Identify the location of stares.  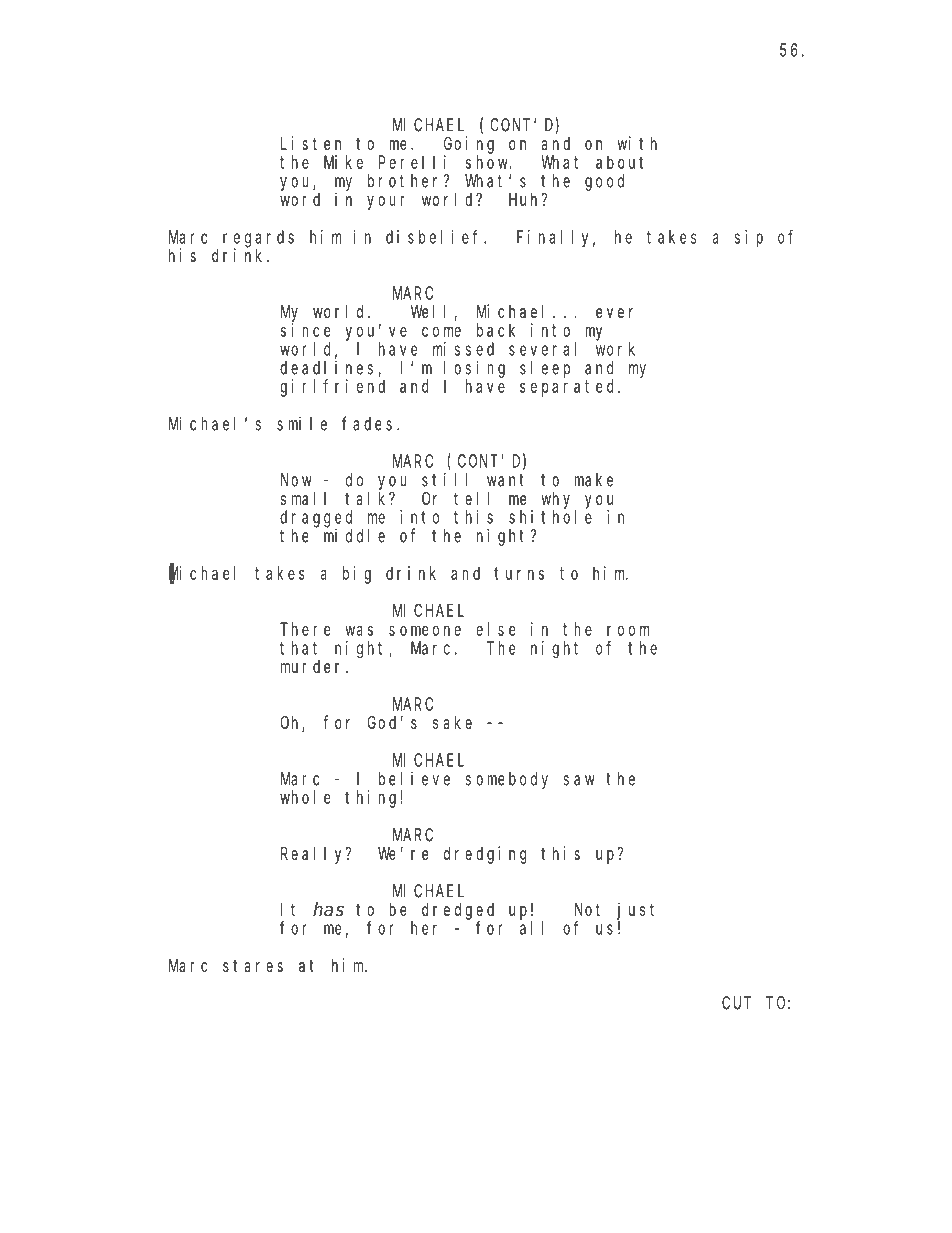
(253, 966).
